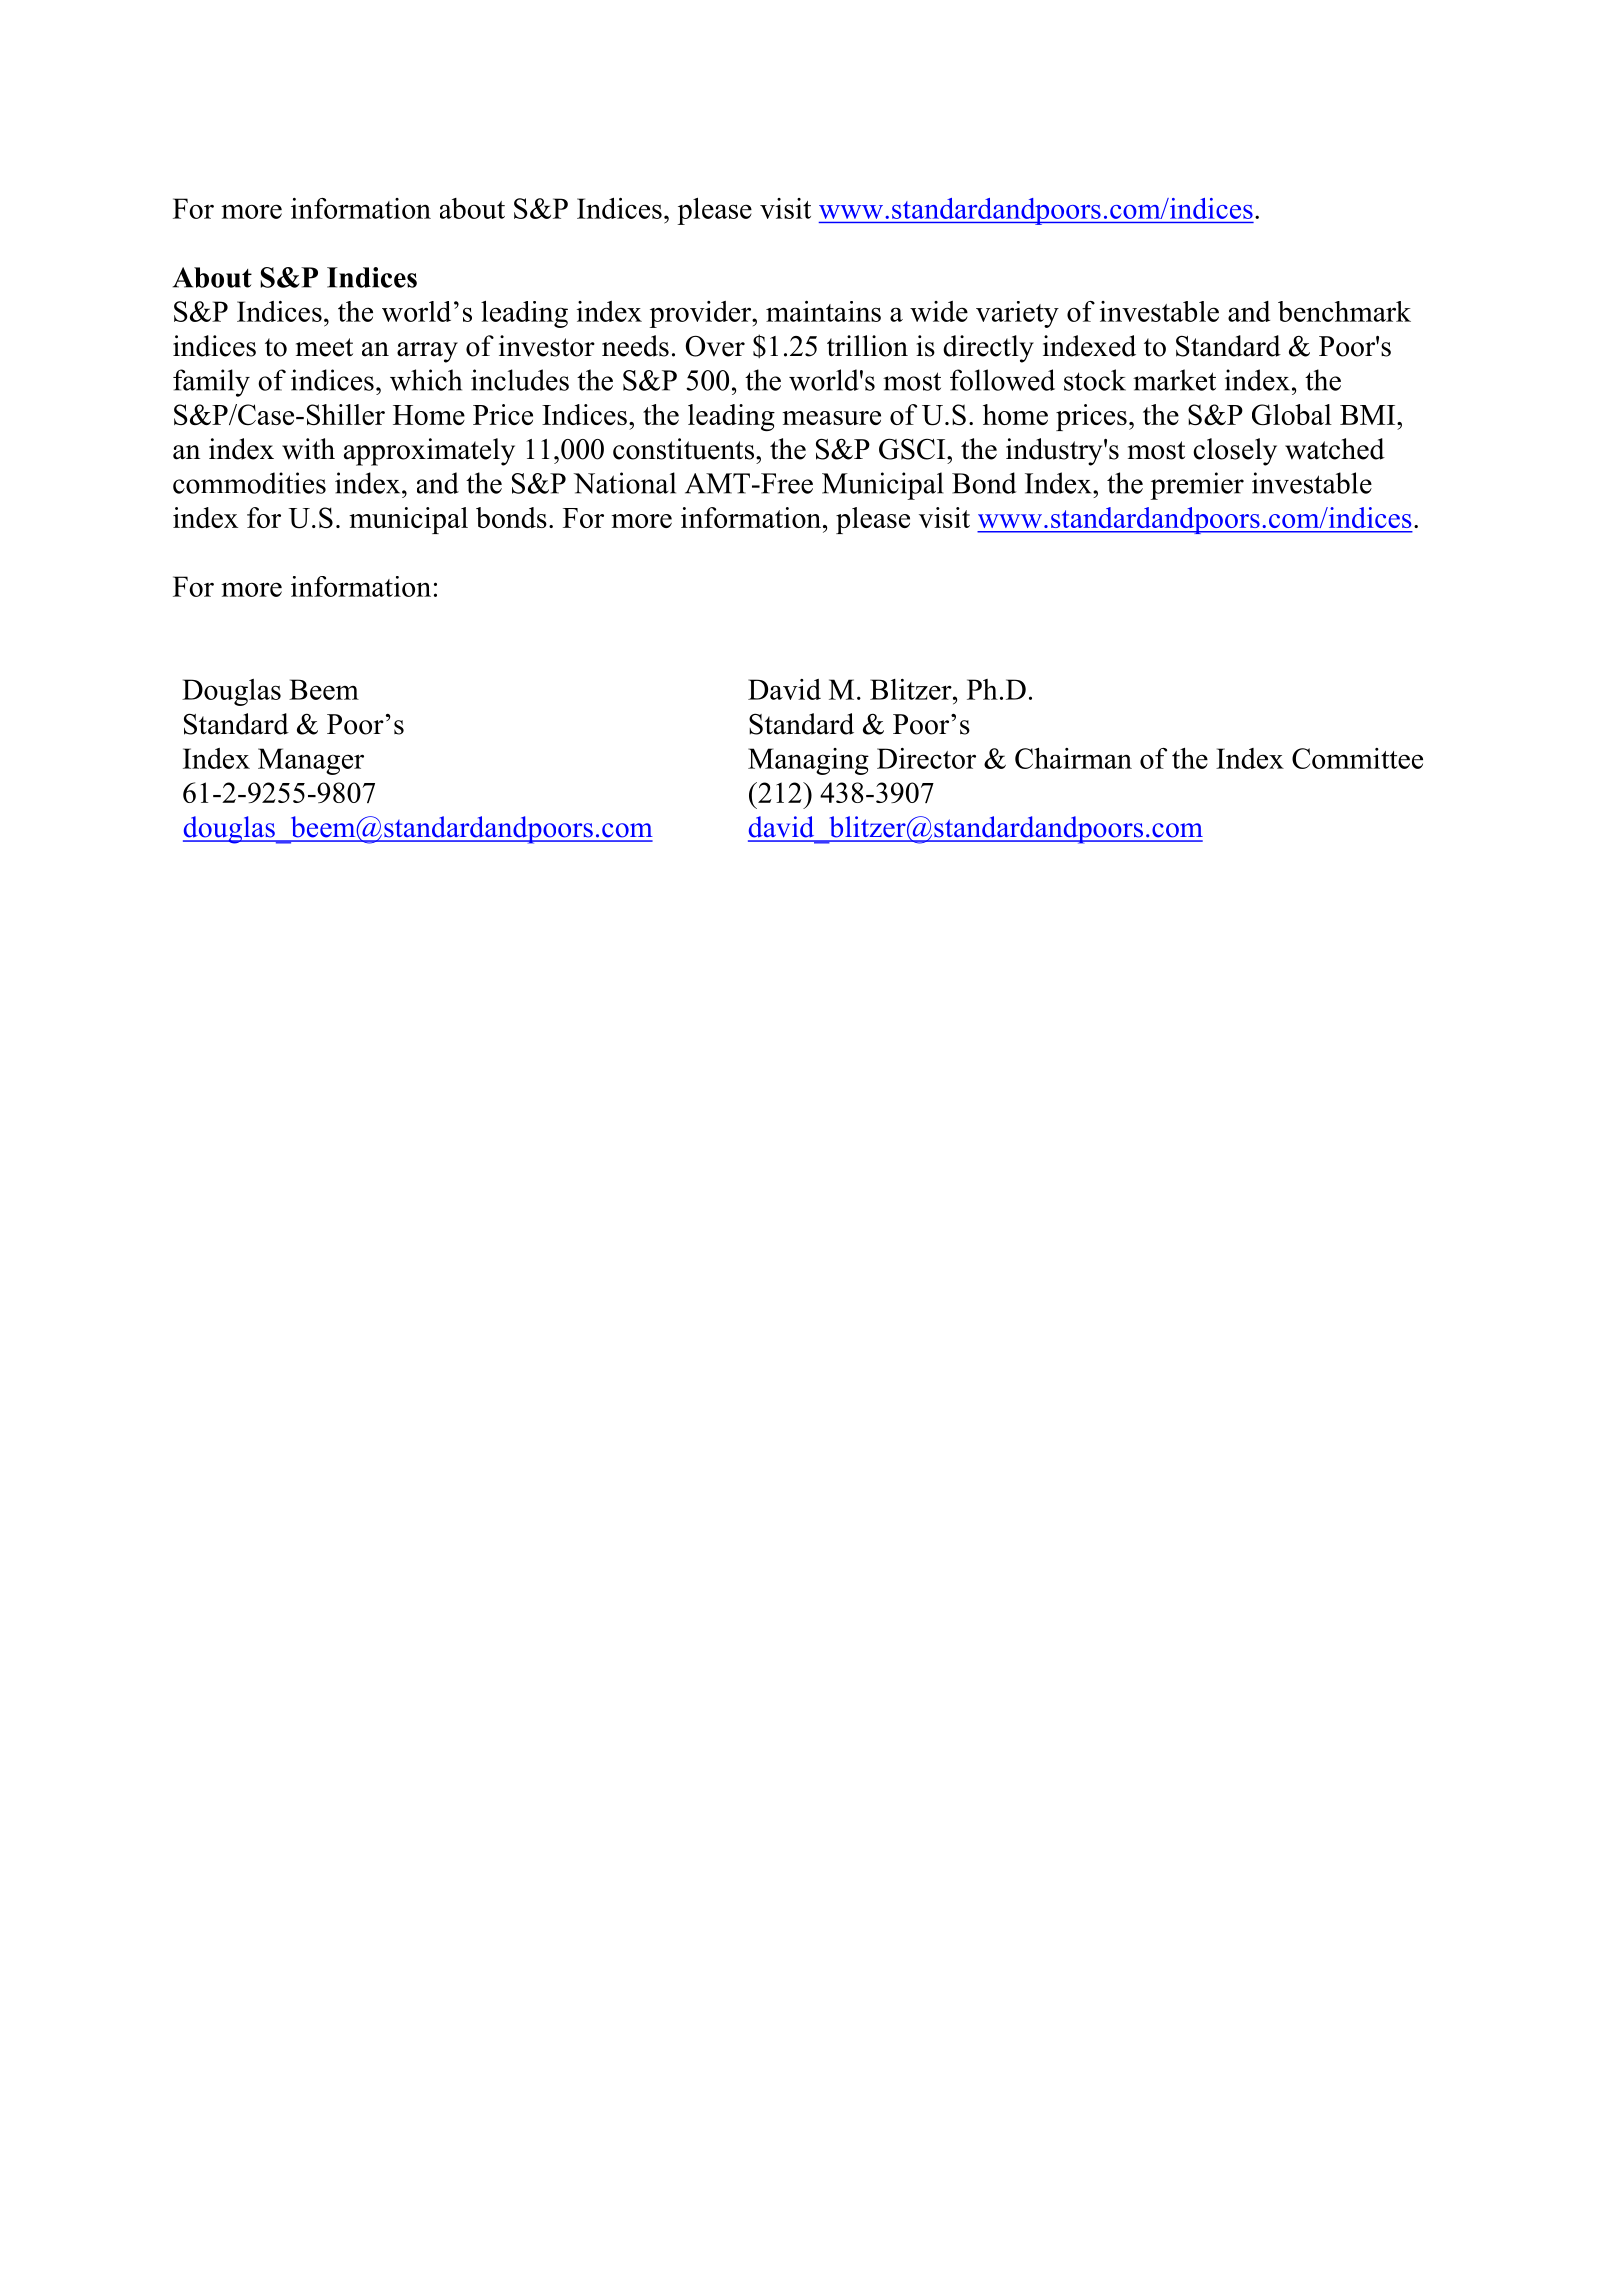  I want to click on Global, so click(1292, 414).
